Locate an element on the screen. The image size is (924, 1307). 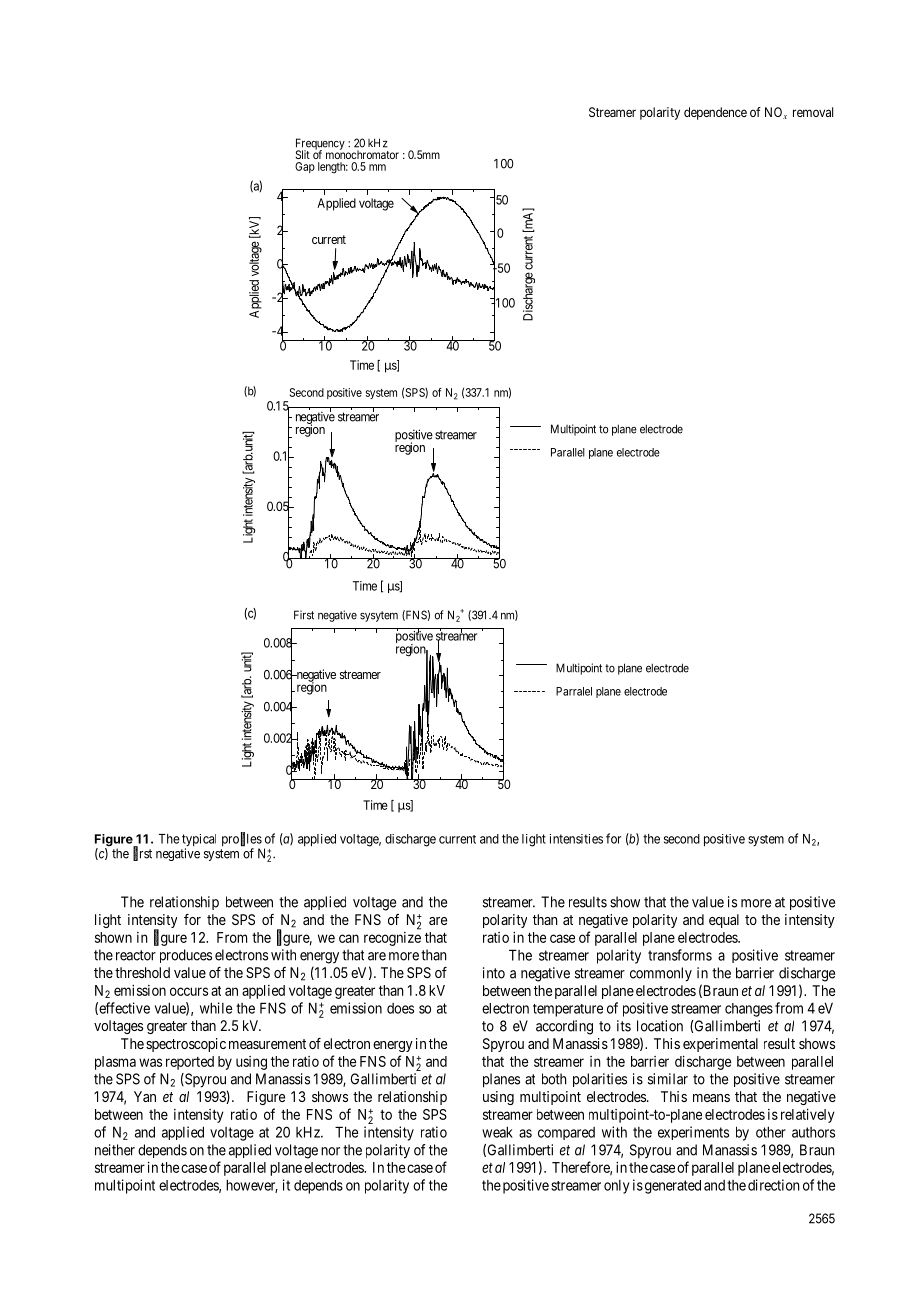
weak is located at coordinates (497, 1132).
